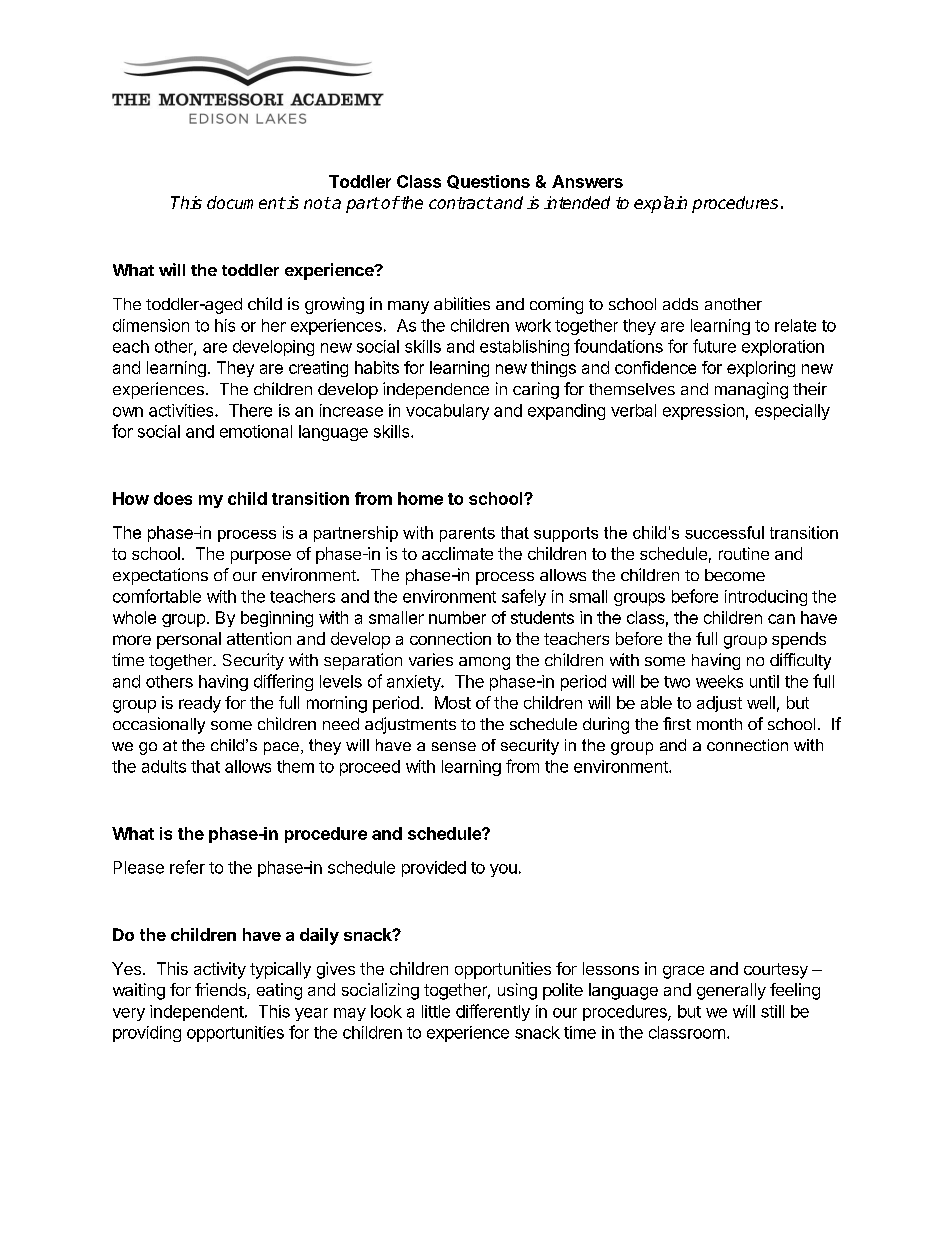 Image resolution: width=952 pixels, height=1233 pixels. What do you see at coordinates (493, 1012) in the screenshot?
I see `differently` at bounding box center [493, 1012].
